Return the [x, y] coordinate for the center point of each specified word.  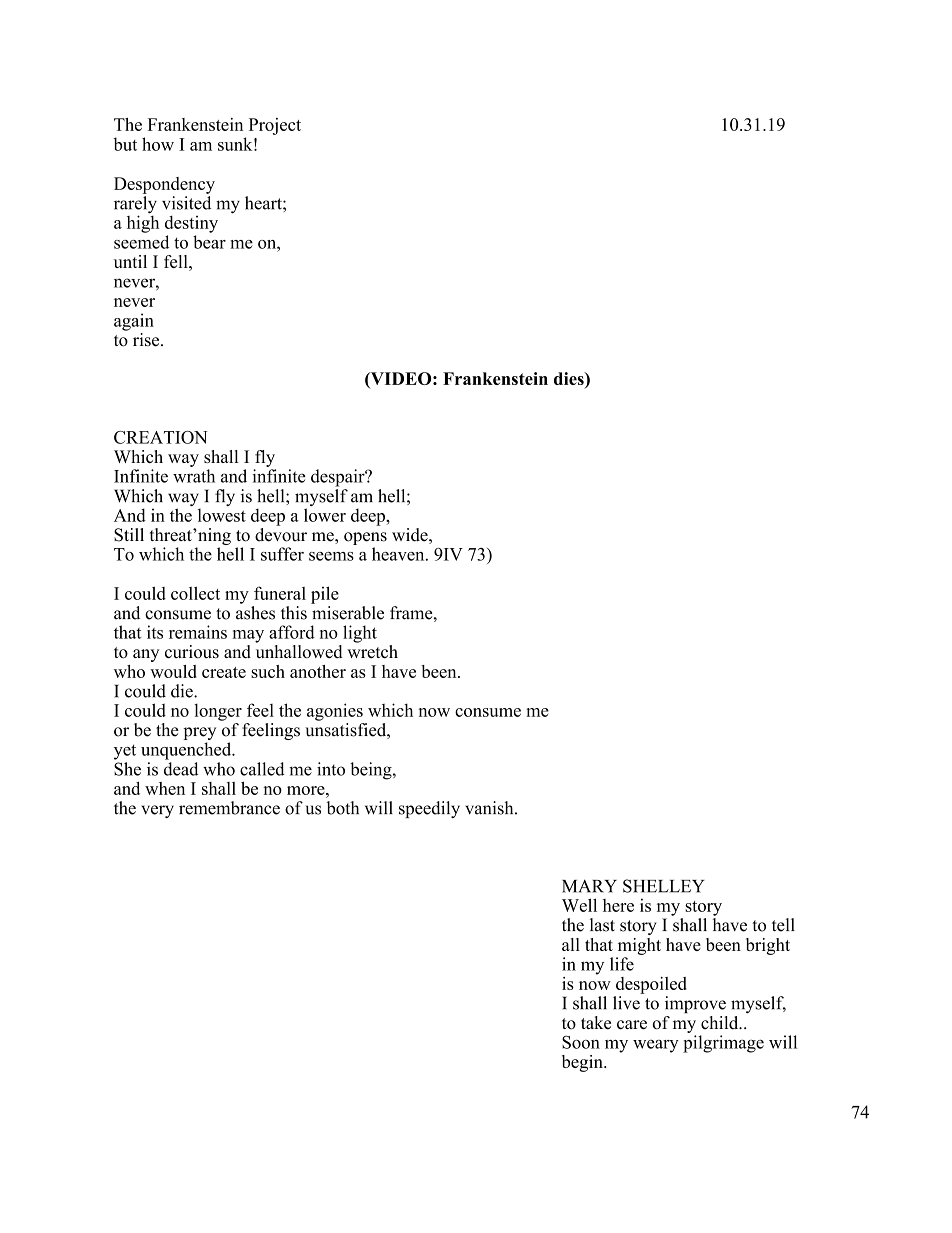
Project [275, 126]
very [157, 811]
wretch [372, 652]
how [158, 144]
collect [195, 593]
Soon [581, 1042]
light [360, 634]
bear [209, 242]
